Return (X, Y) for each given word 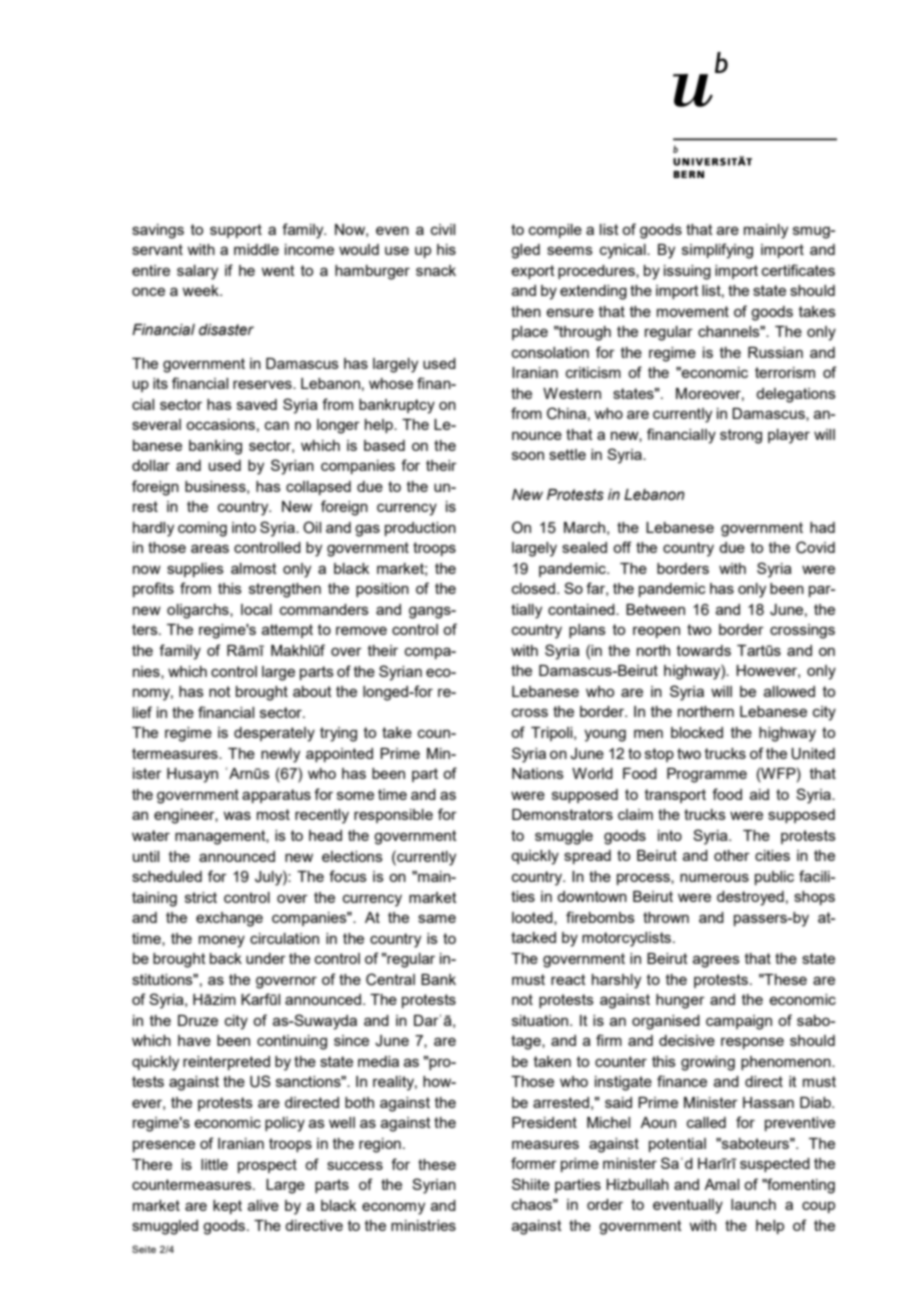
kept (227, 1207)
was (237, 815)
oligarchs (199, 611)
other (732, 855)
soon (528, 455)
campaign (739, 1022)
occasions (220, 424)
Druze (198, 1020)
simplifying (717, 251)
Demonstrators (562, 814)
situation (540, 1020)
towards (704, 650)
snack (436, 270)
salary (197, 272)
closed (535, 588)
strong (741, 436)
